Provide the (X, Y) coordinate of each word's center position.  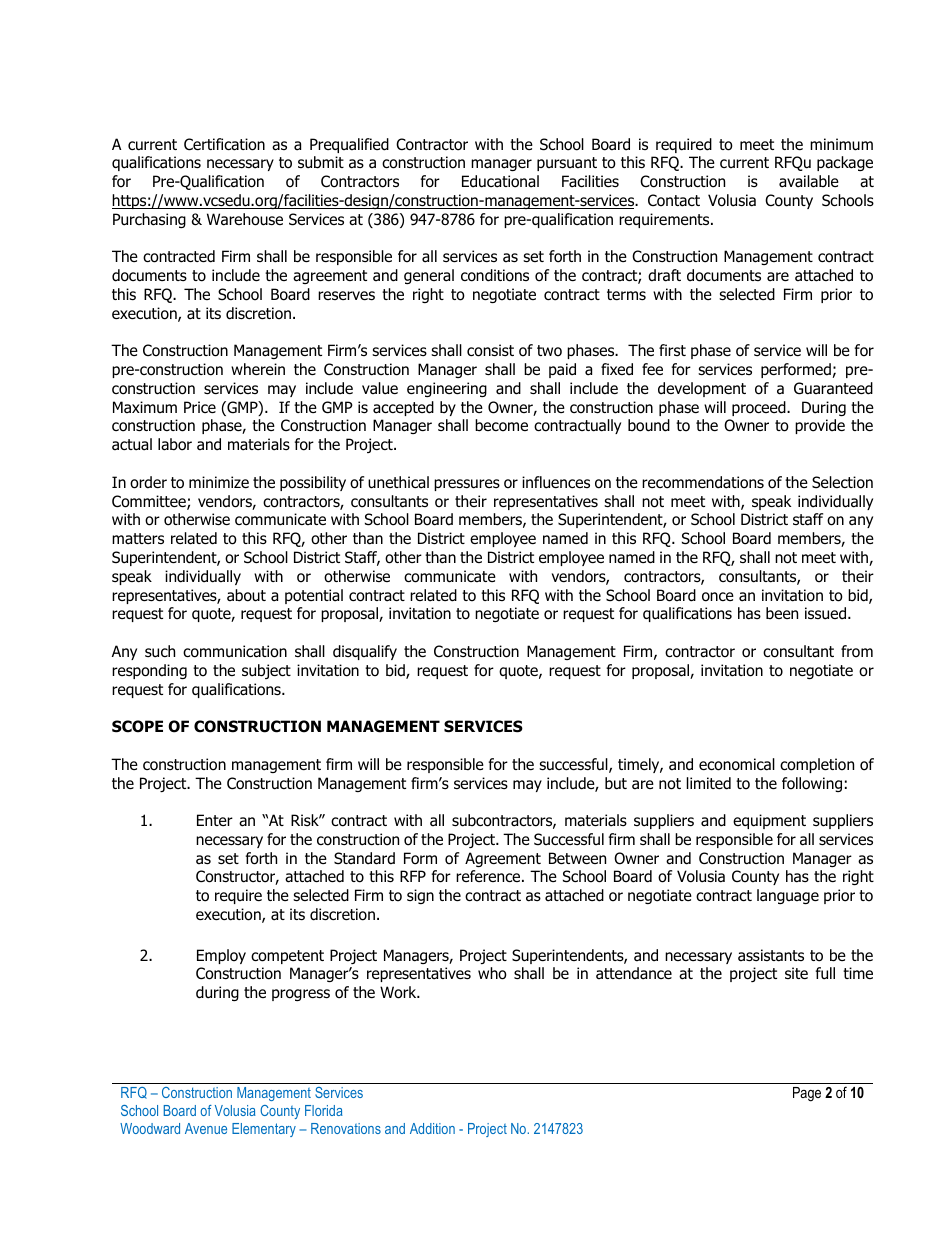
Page (807, 1094)
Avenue (206, 1128)
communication (235, 651)
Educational (500, 181)
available (809, 181)
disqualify (365, 652)
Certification (224, 144)
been (782, 613)
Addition (432, 1128)
